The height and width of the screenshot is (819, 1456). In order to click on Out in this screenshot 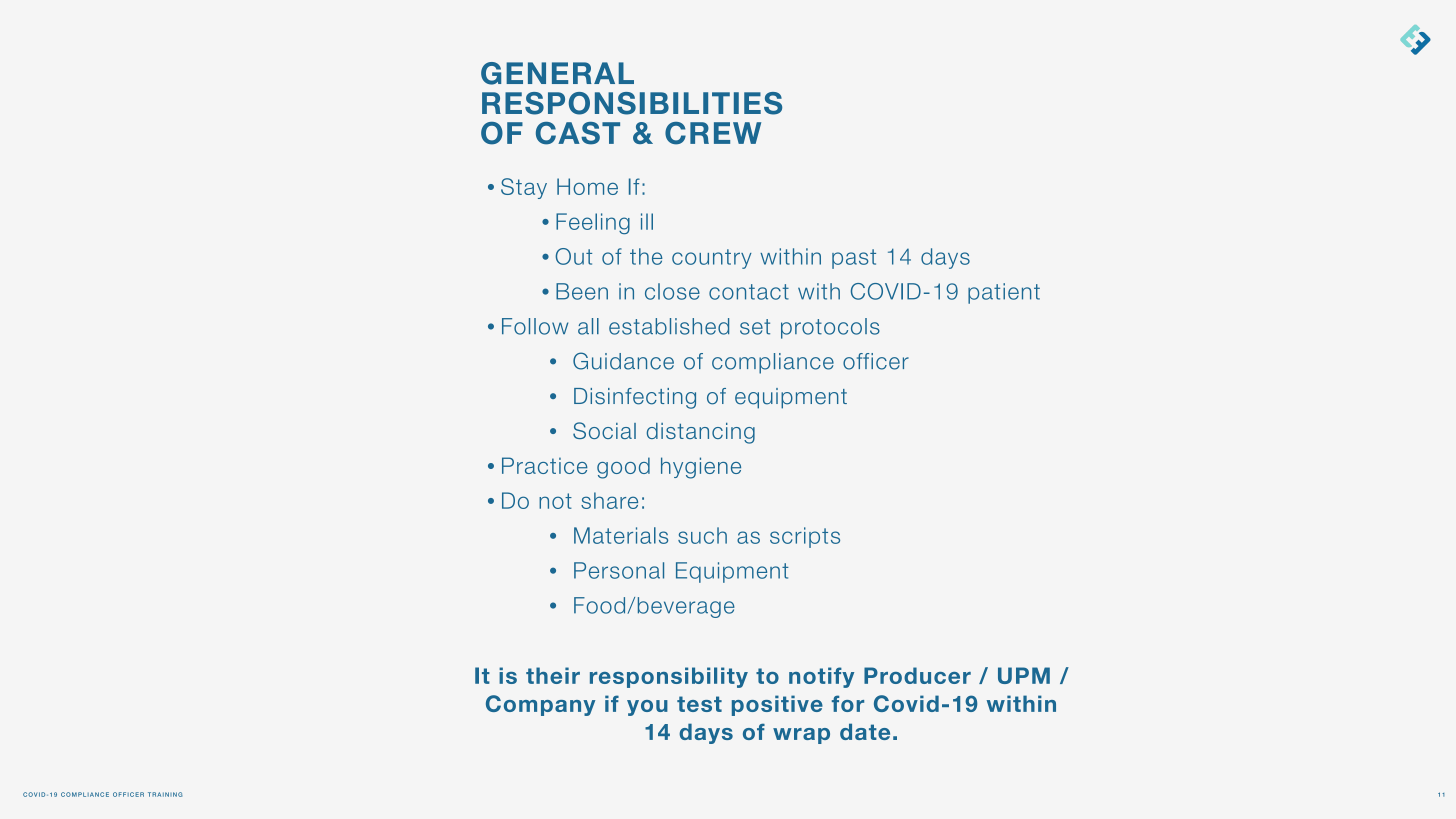, I will do `click(573, 256)`.
